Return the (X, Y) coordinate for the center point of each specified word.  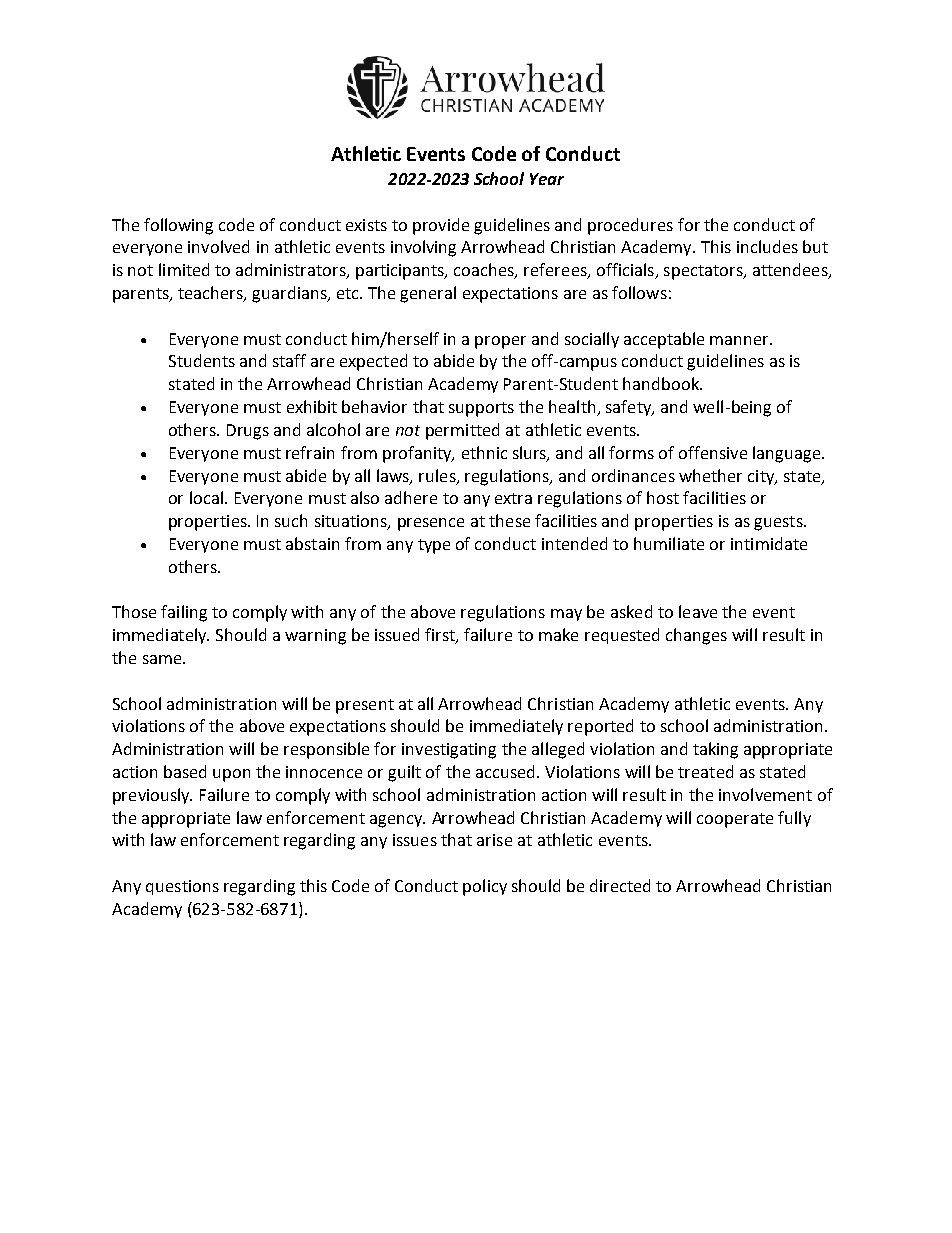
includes (767, 246)
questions (182, 887)
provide (441, 226)
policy (485, 887)
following (178, 226)
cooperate (735, 820)
